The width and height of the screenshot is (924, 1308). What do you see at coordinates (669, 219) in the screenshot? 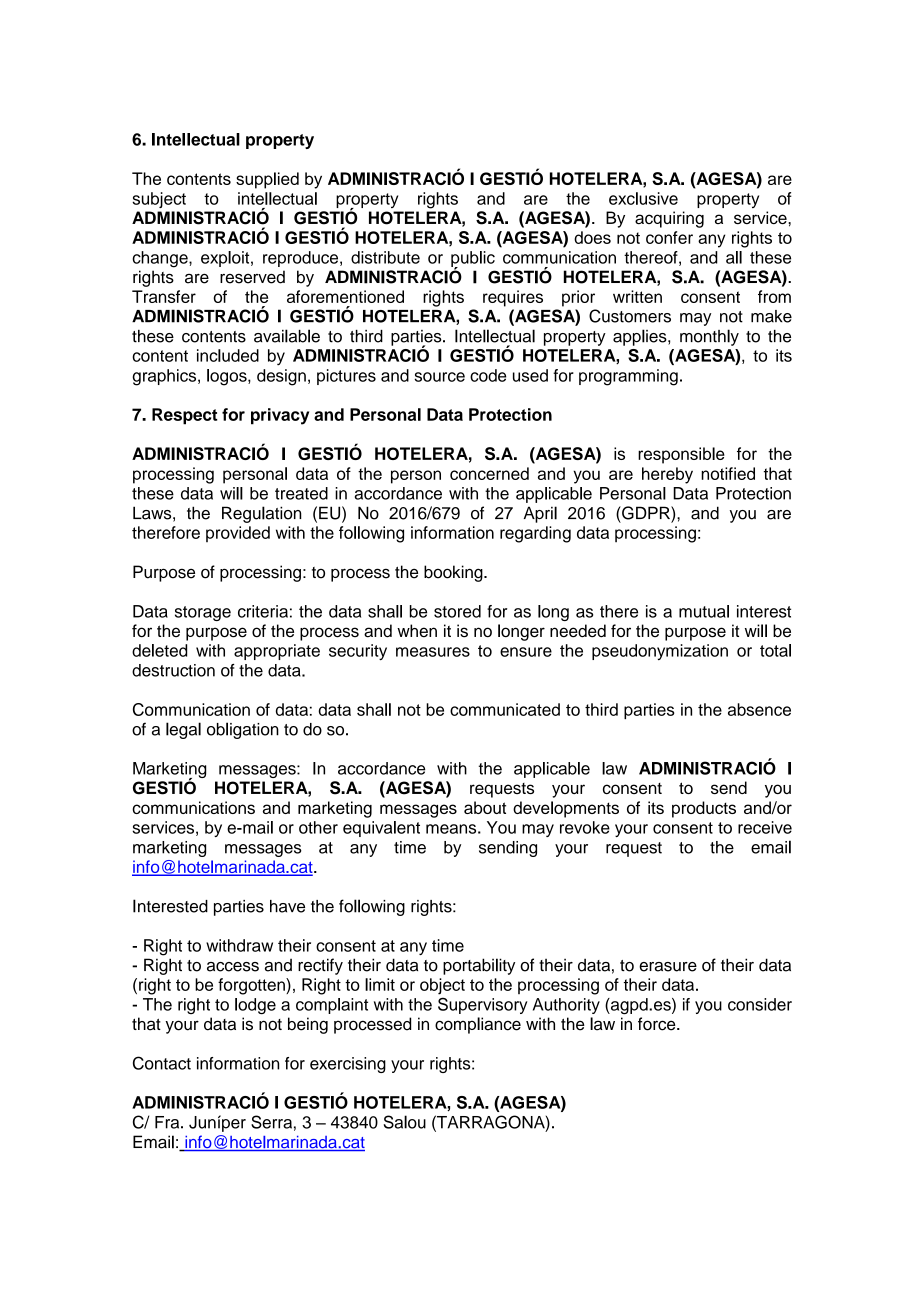
I see `acquiring` at bounding box center [669, 219].
